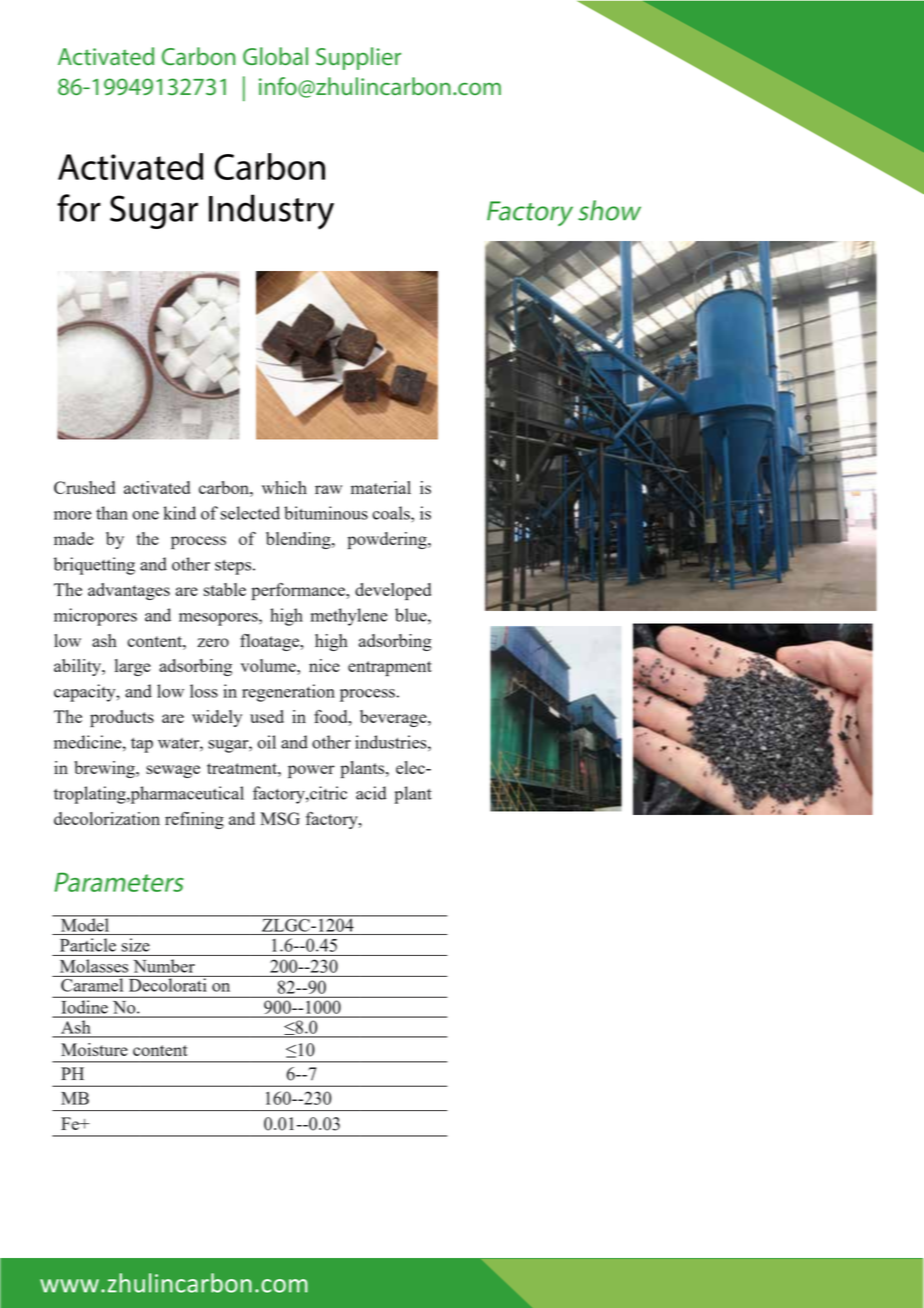 Image resolution: width=924 pixels, height=1308 pixels. I want to click on refining, so click(194, 820).
